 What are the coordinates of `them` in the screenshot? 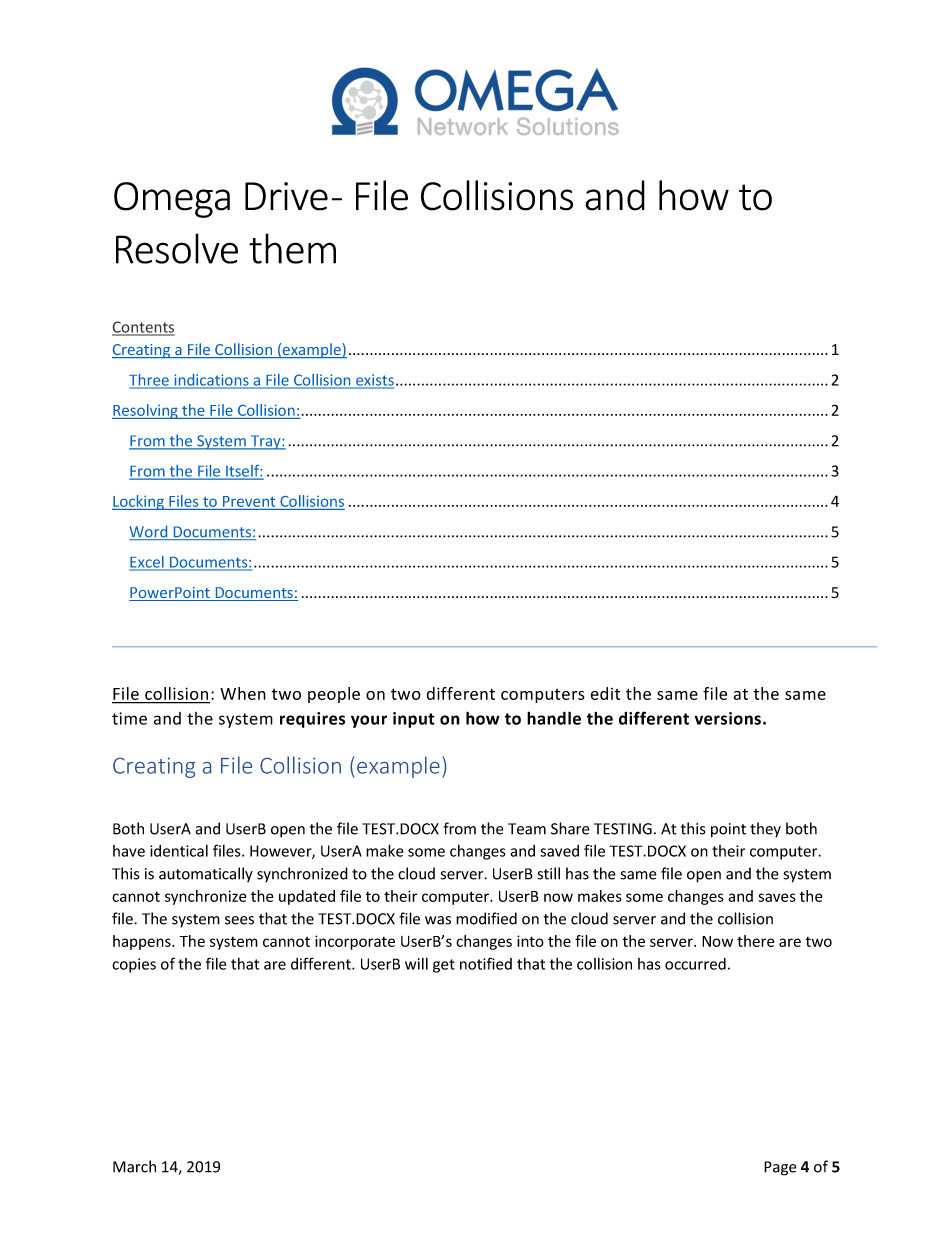 It's located at (292, 248).
